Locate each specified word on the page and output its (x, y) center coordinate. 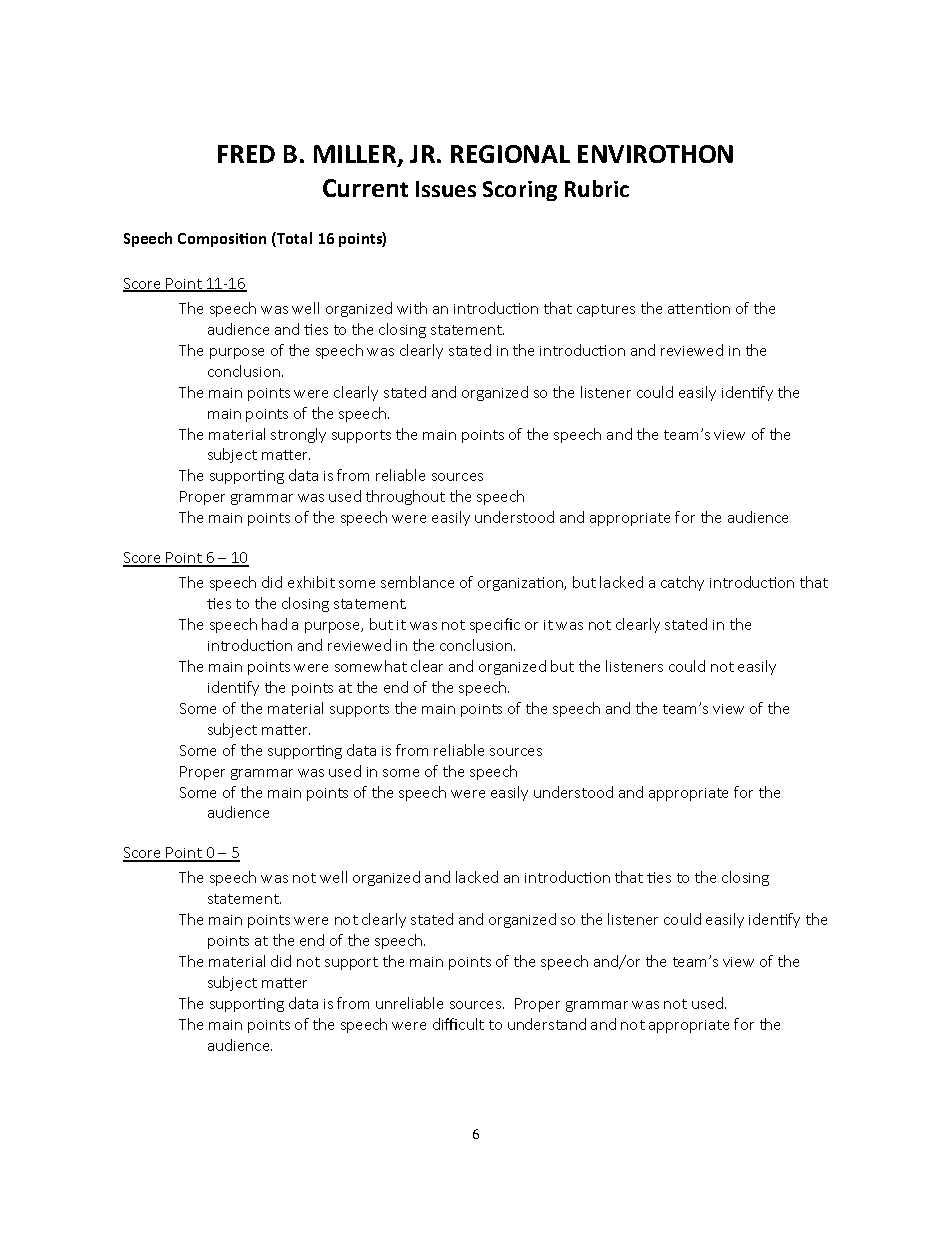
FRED (246, 154)
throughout (405, 497)
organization (521, 584)
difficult (458, 1024)
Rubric (597, 188)
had (274, 624)
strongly (298, 435)
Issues (446, 189)
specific (495, 625)
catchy (682, 583)
